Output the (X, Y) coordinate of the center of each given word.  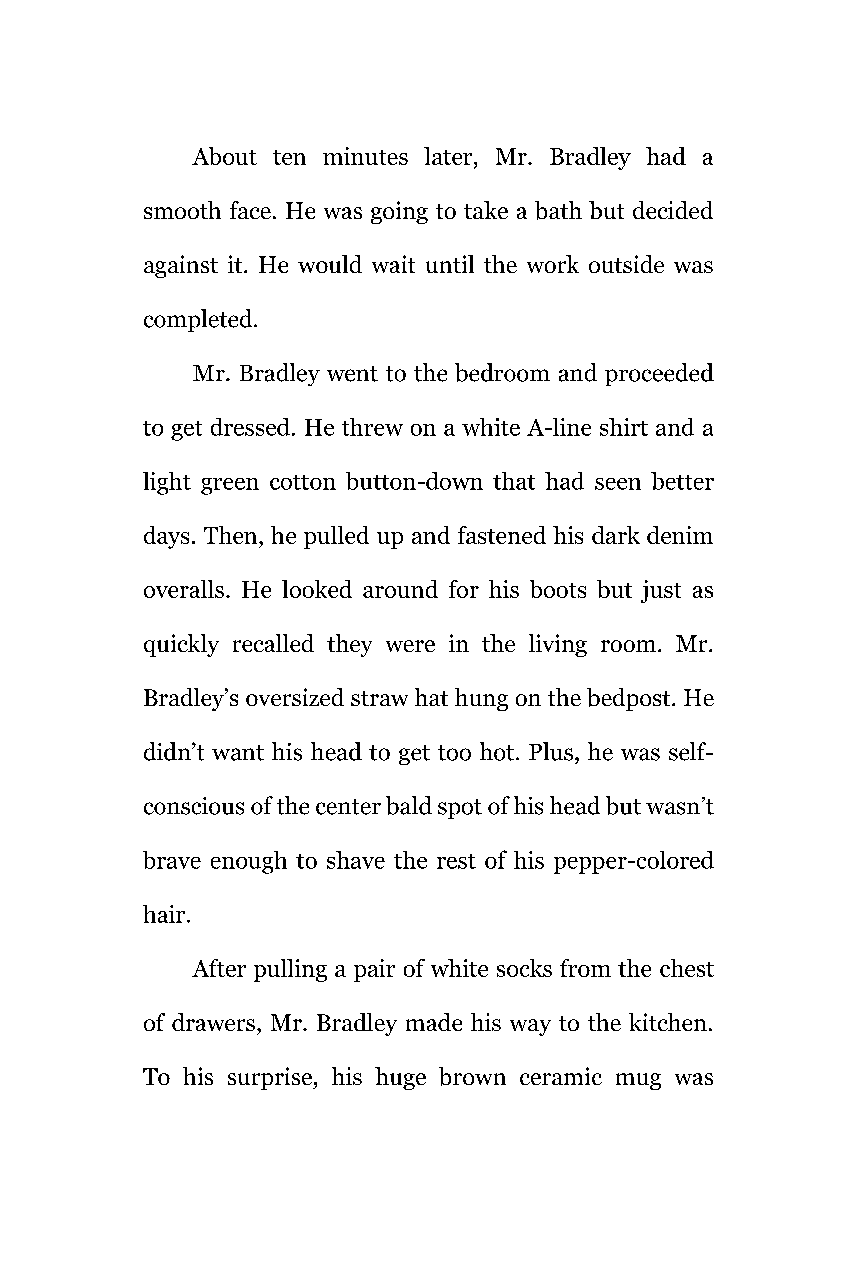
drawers (213, 1022)
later (449, 157)
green (230, 486)
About (224, 156)
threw (372, 427)
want (238, 753)
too (454, 753)
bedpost (630, 699)
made (434, 1022)
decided (673, 210)
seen (618, 484)
